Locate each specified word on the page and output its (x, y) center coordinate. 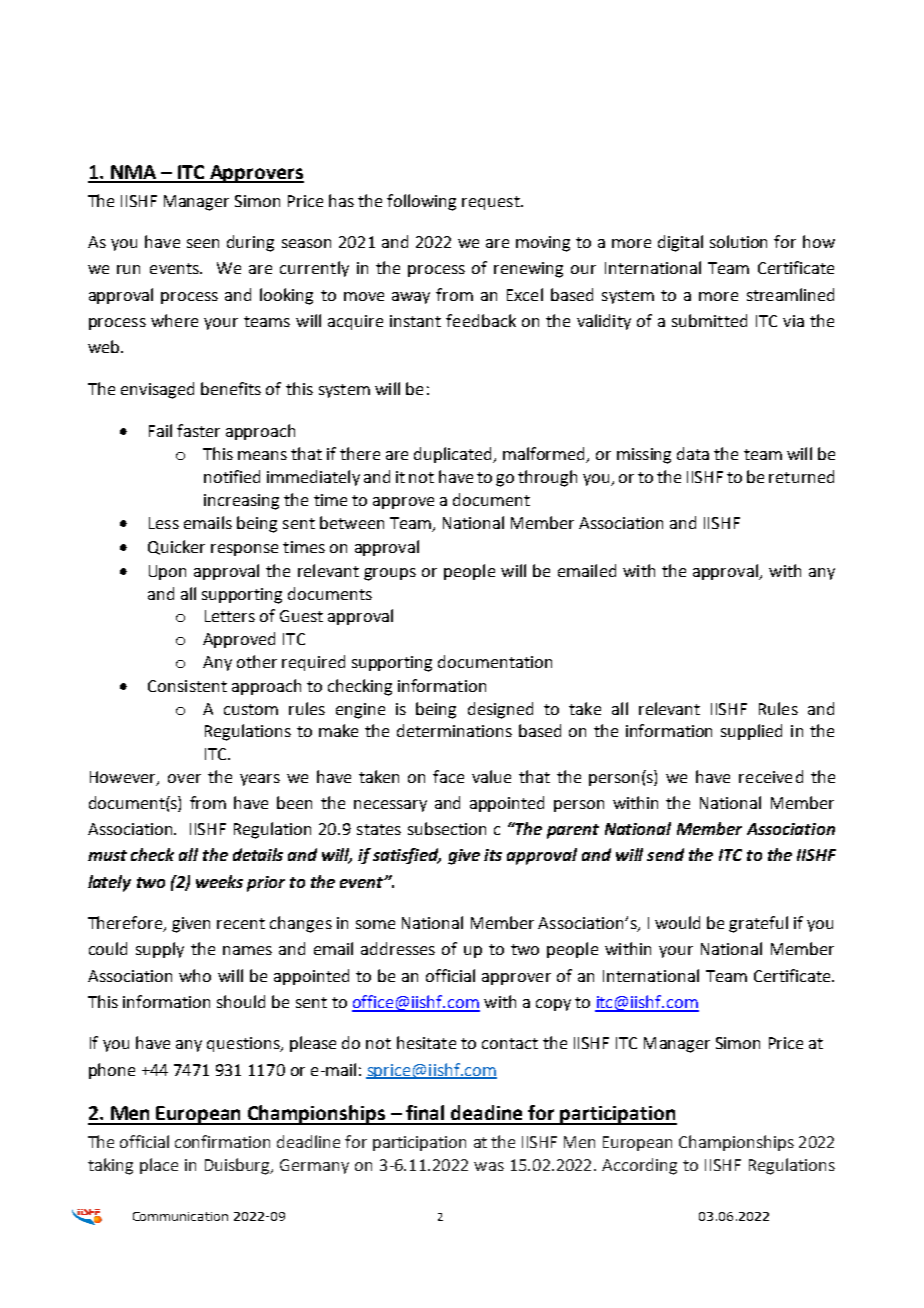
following (421, 202)
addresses (398, 948)
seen (203, 243)
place (159, 1166)
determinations (454, 730)
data (693, 453)
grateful (758, 924)
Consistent (187, 686)
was (489, 1166)
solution (738, 241)
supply (160, 950)
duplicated (454, 455)
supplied (751, 732)
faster (198, 430)
